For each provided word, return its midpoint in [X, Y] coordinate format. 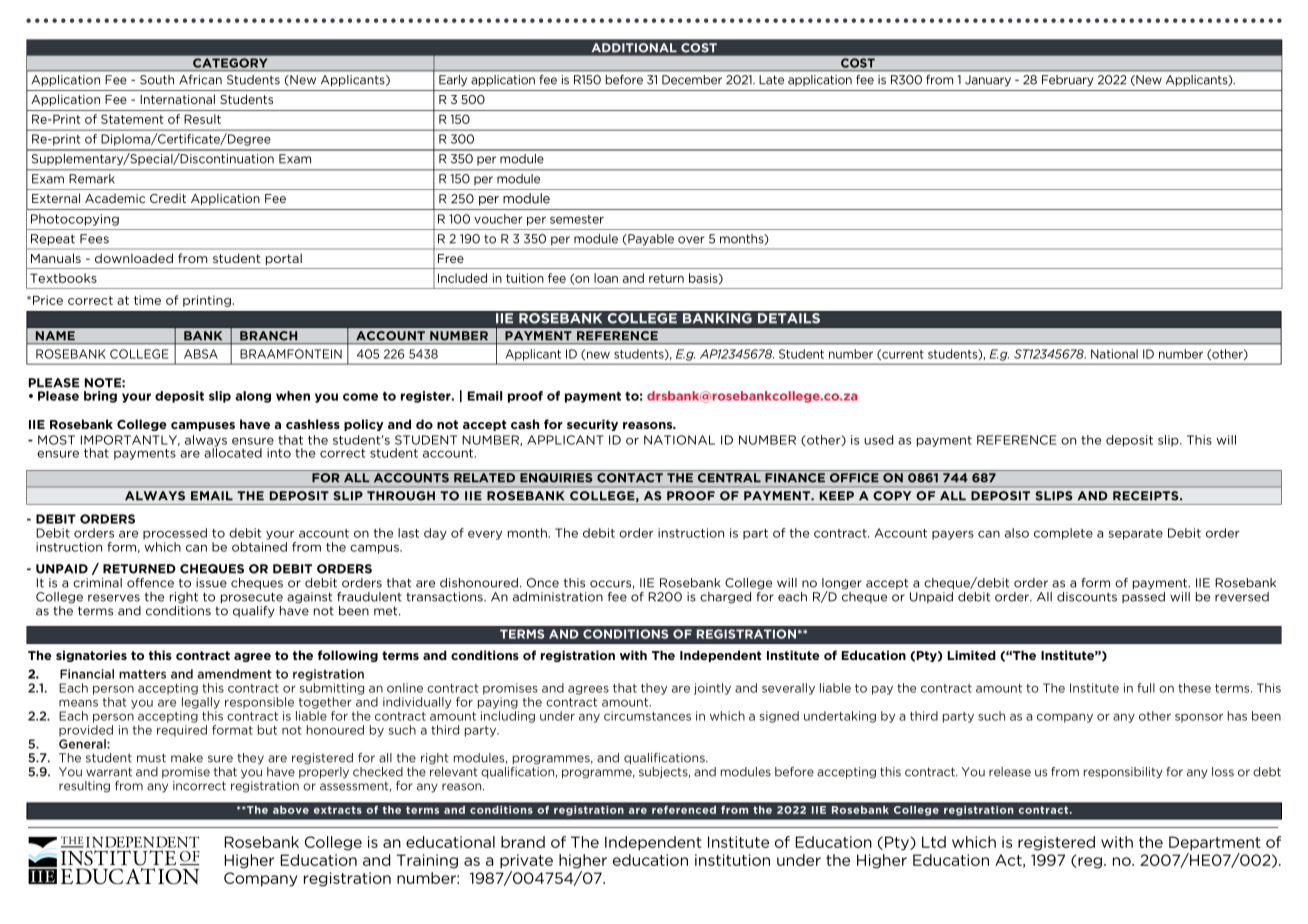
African [200, 80]
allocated [233, 452]
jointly [712, 689]
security [592, 425]
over [691, 240]
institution [732, 860]
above [291, 809]
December [692, 80]
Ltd [934, 842]
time [147, 300]
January [988, 80]
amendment [234, 674]
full [1146, 688]
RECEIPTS [1147, 496]
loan [606, 278]
